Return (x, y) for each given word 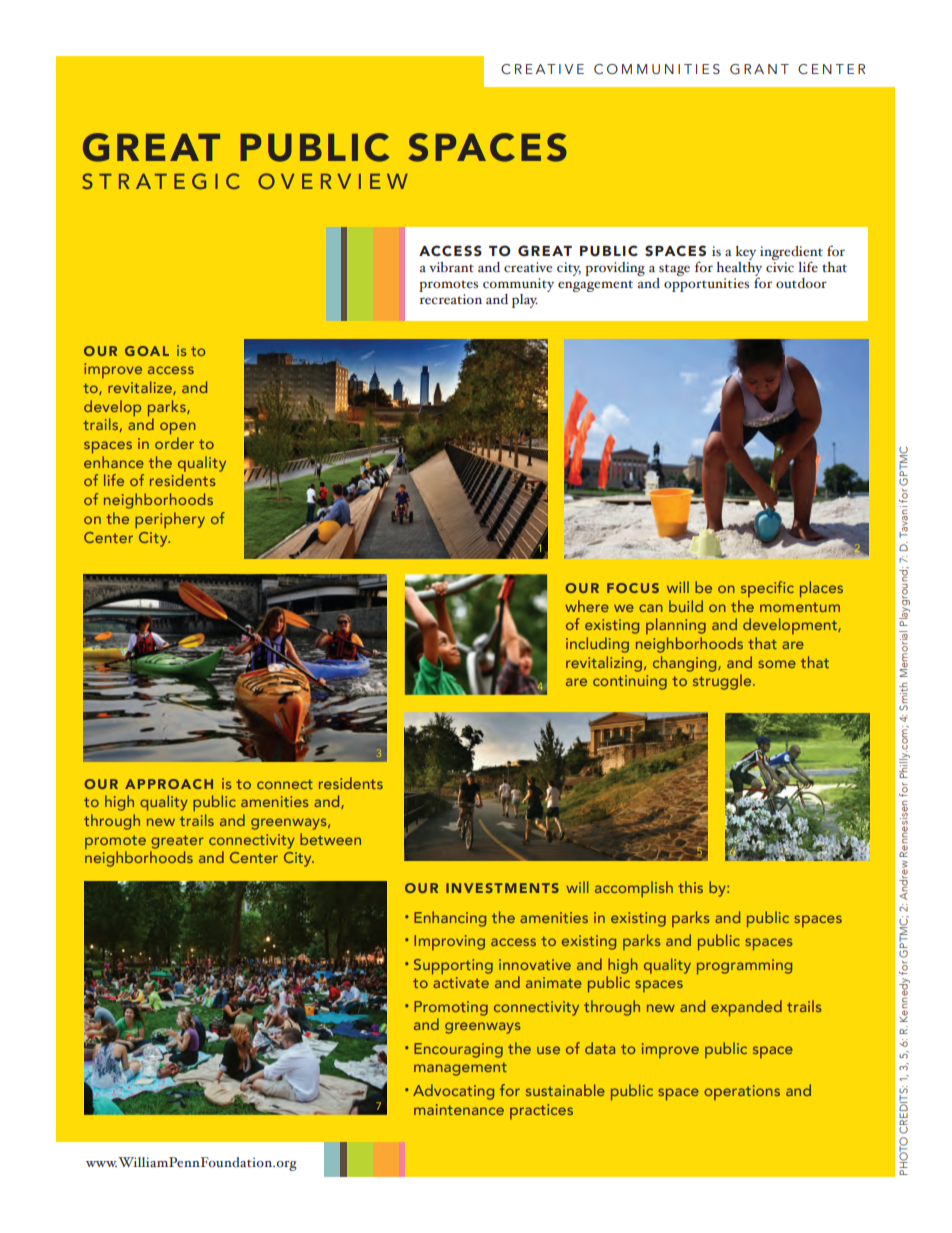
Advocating (453, 1092)
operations (742, 1092)
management (460, 1069)
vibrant (451, 267)
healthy (739, 269)
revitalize (141, 388)
